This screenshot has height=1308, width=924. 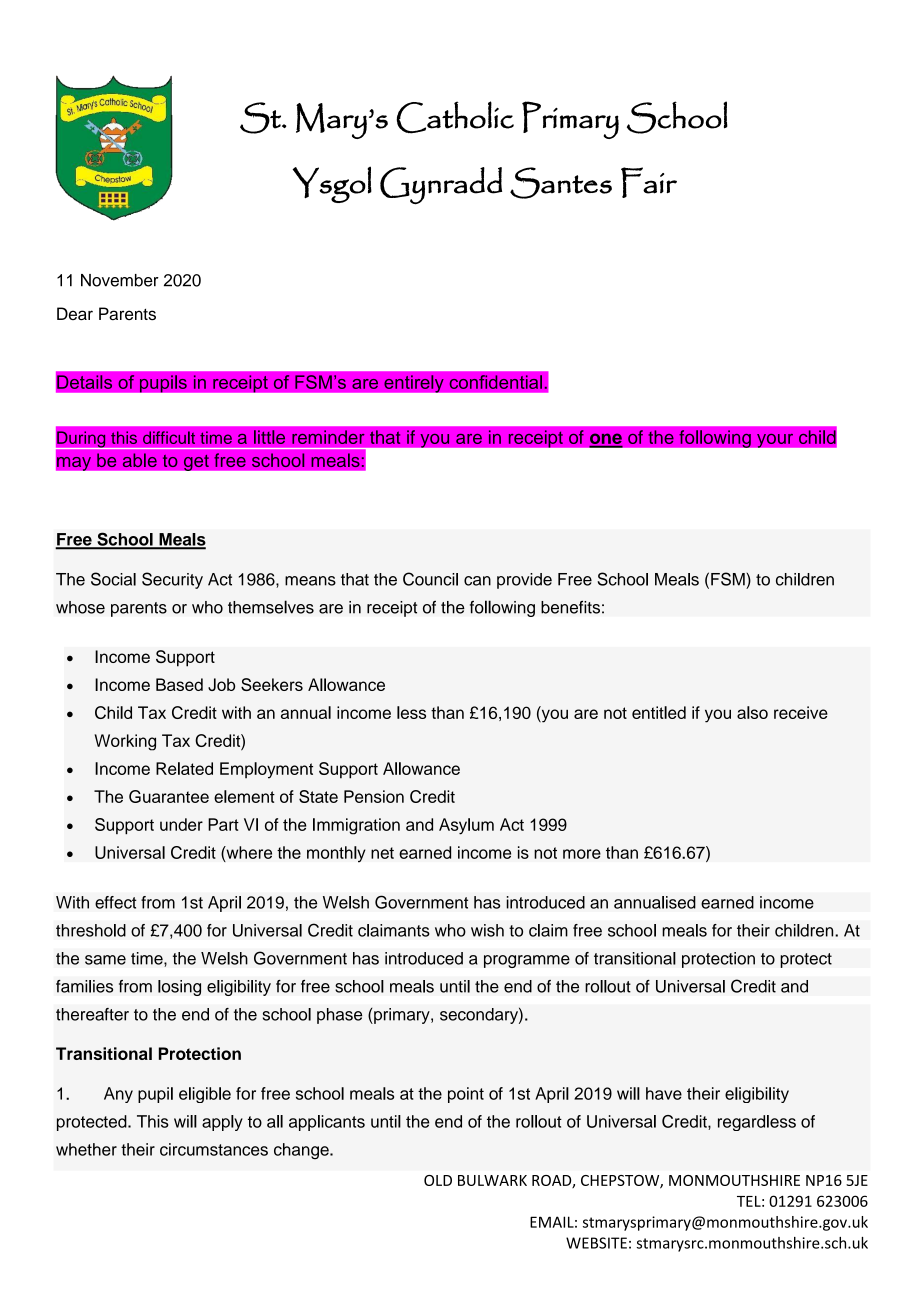 I want to click on confidential, so click(x=495, y=382).
